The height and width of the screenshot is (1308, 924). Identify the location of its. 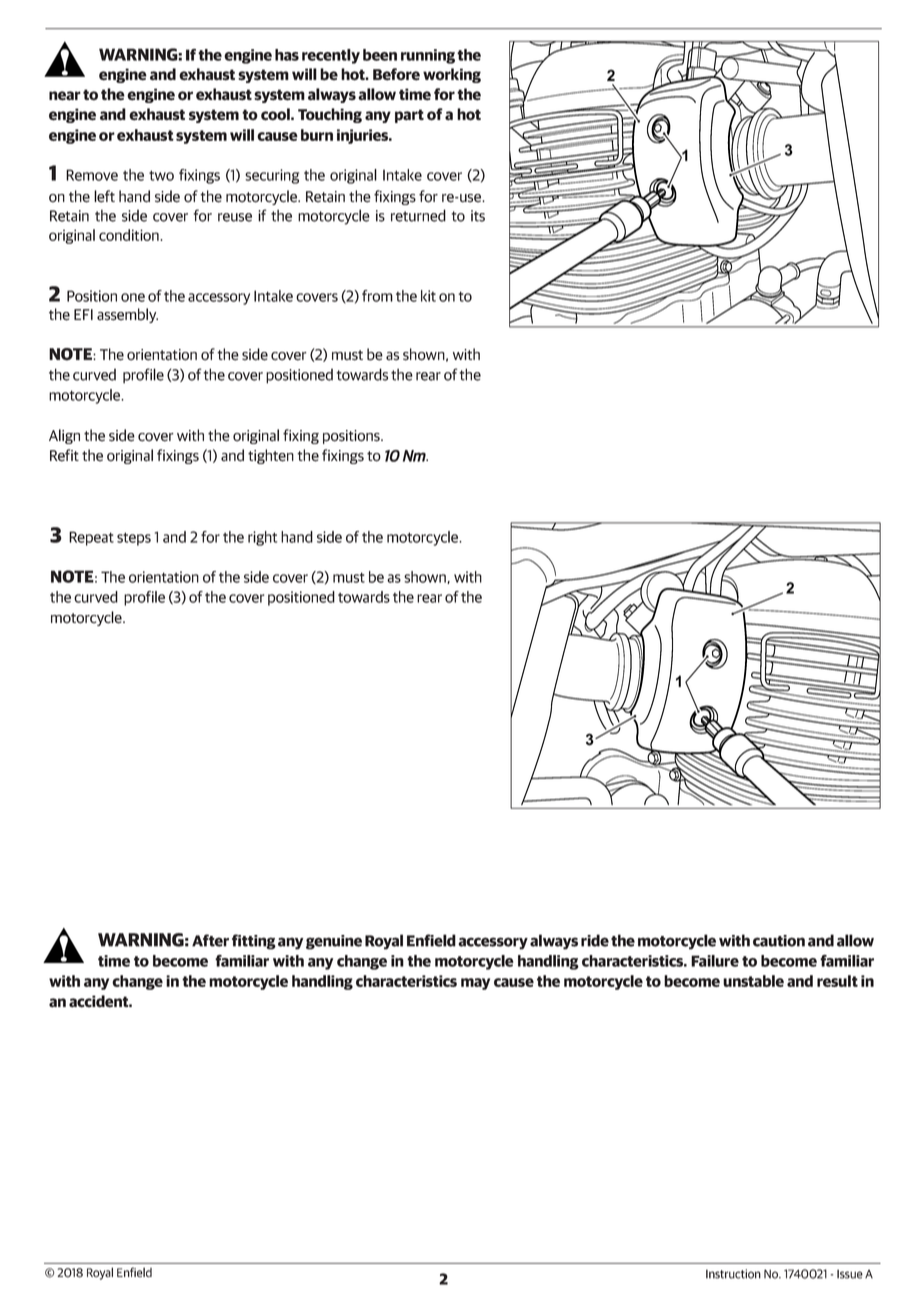
(478, 216).
